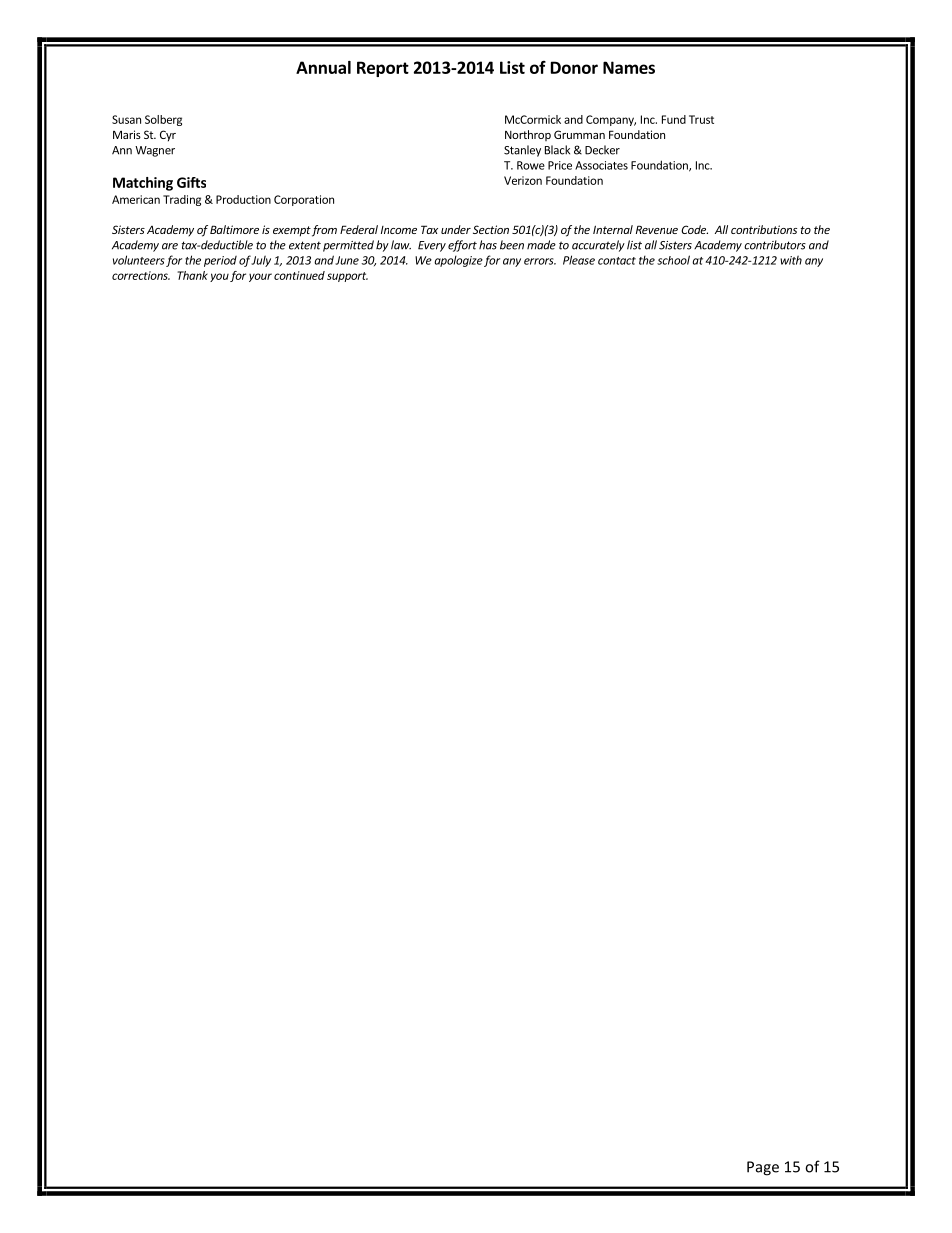 This page has width=952, height=1233. Describe the element at coordinates (347, 277) in the page. I see `support` at that location.
